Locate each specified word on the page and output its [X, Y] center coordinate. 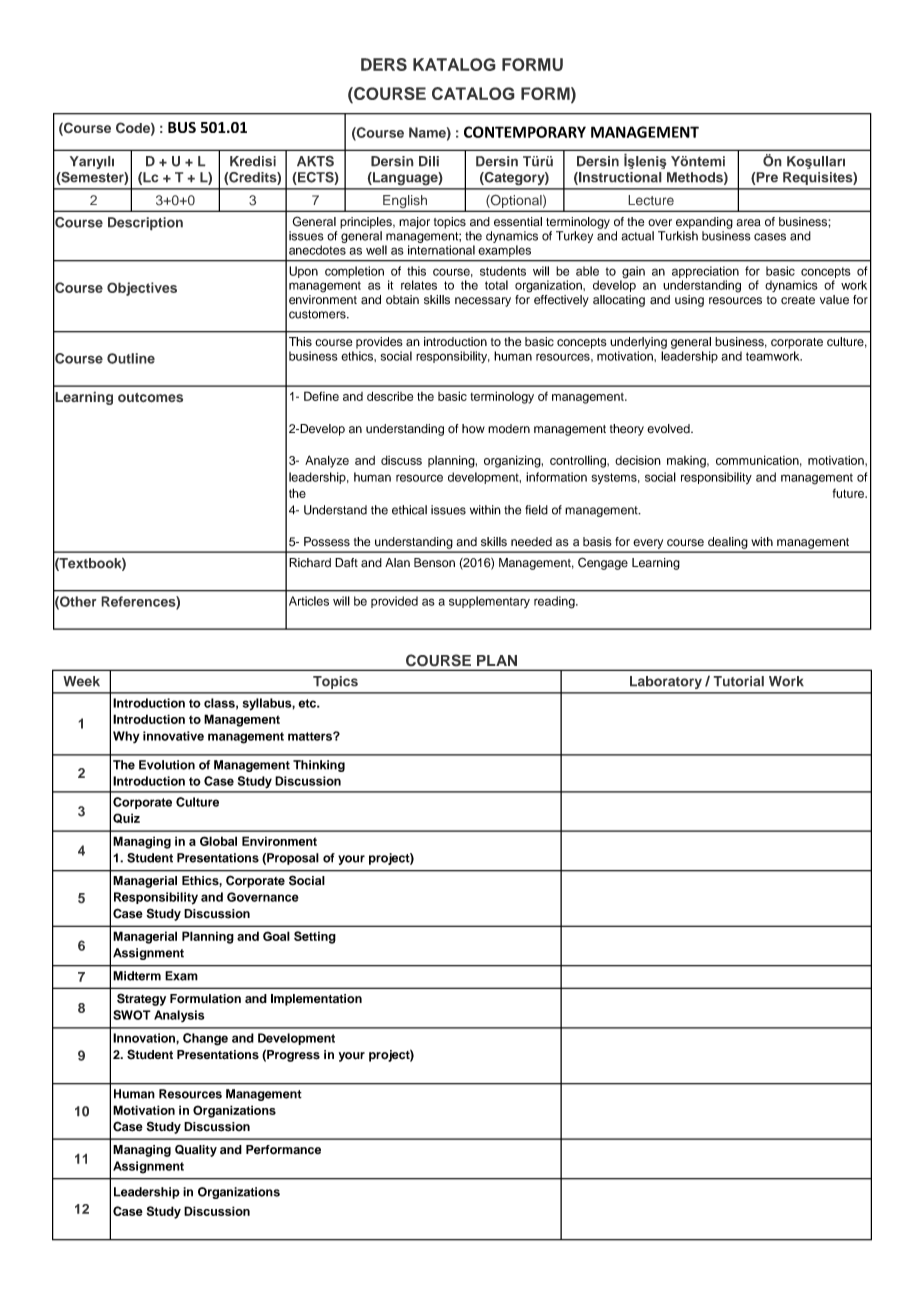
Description [145, 224]
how [473, 428]
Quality [196, 1151]
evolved [669, 429]
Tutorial [738, 681]
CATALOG [473, 93]
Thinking [319, 766]
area [748, 223]
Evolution [167, 765]
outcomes [150, 398]
